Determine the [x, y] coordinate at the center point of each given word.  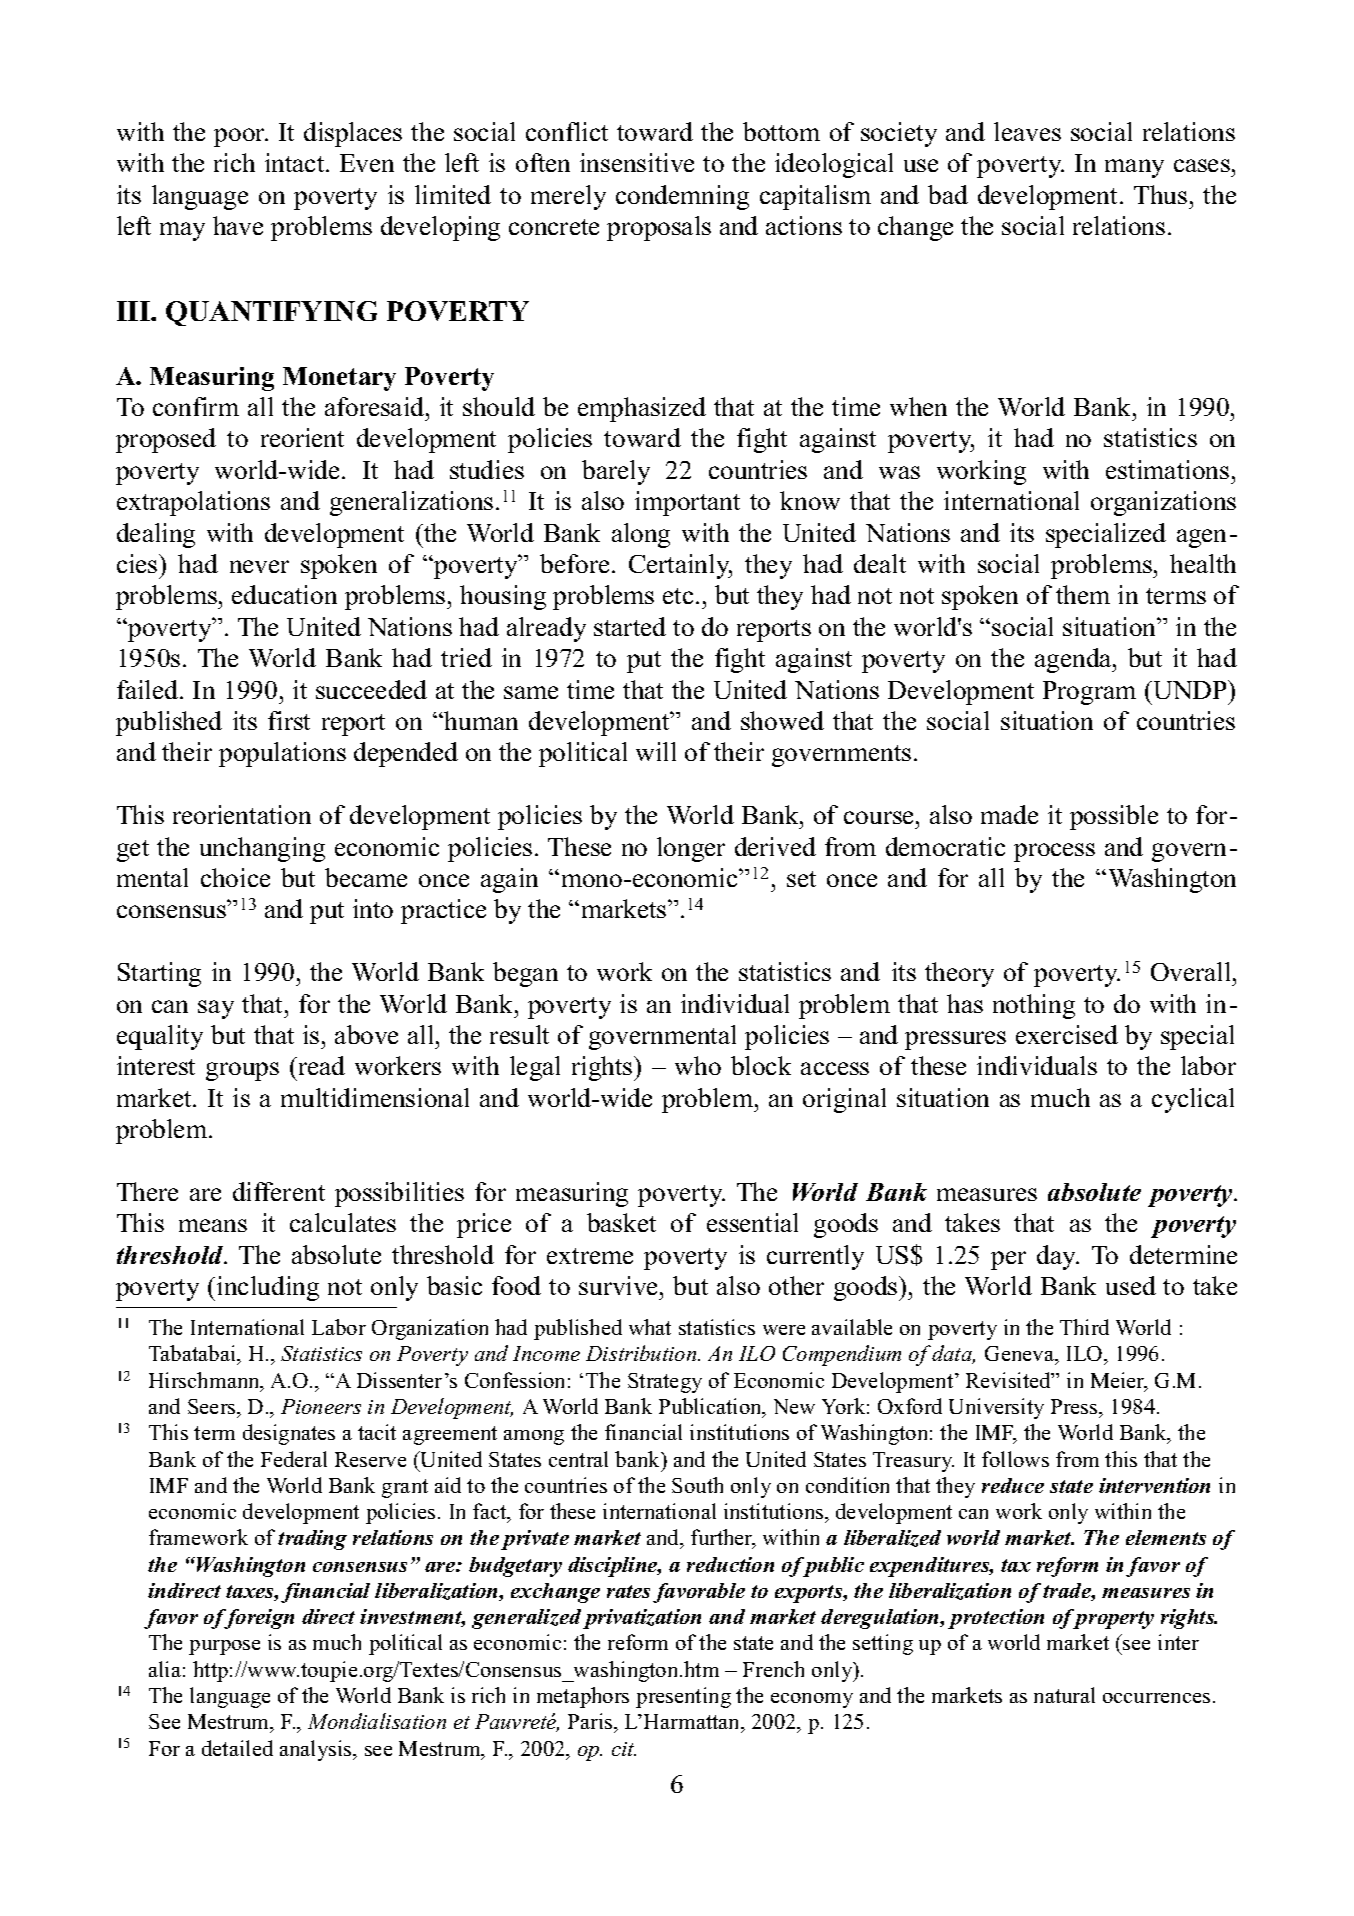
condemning [682, 197]
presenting [683, 1697]
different [279, 1191]
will [656, 751]
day [1058, 1257]
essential [752, 1222]
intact [296, 162]
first [289, 720]
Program [1089, 693]
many [1134, 168]
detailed [237, 1748]
